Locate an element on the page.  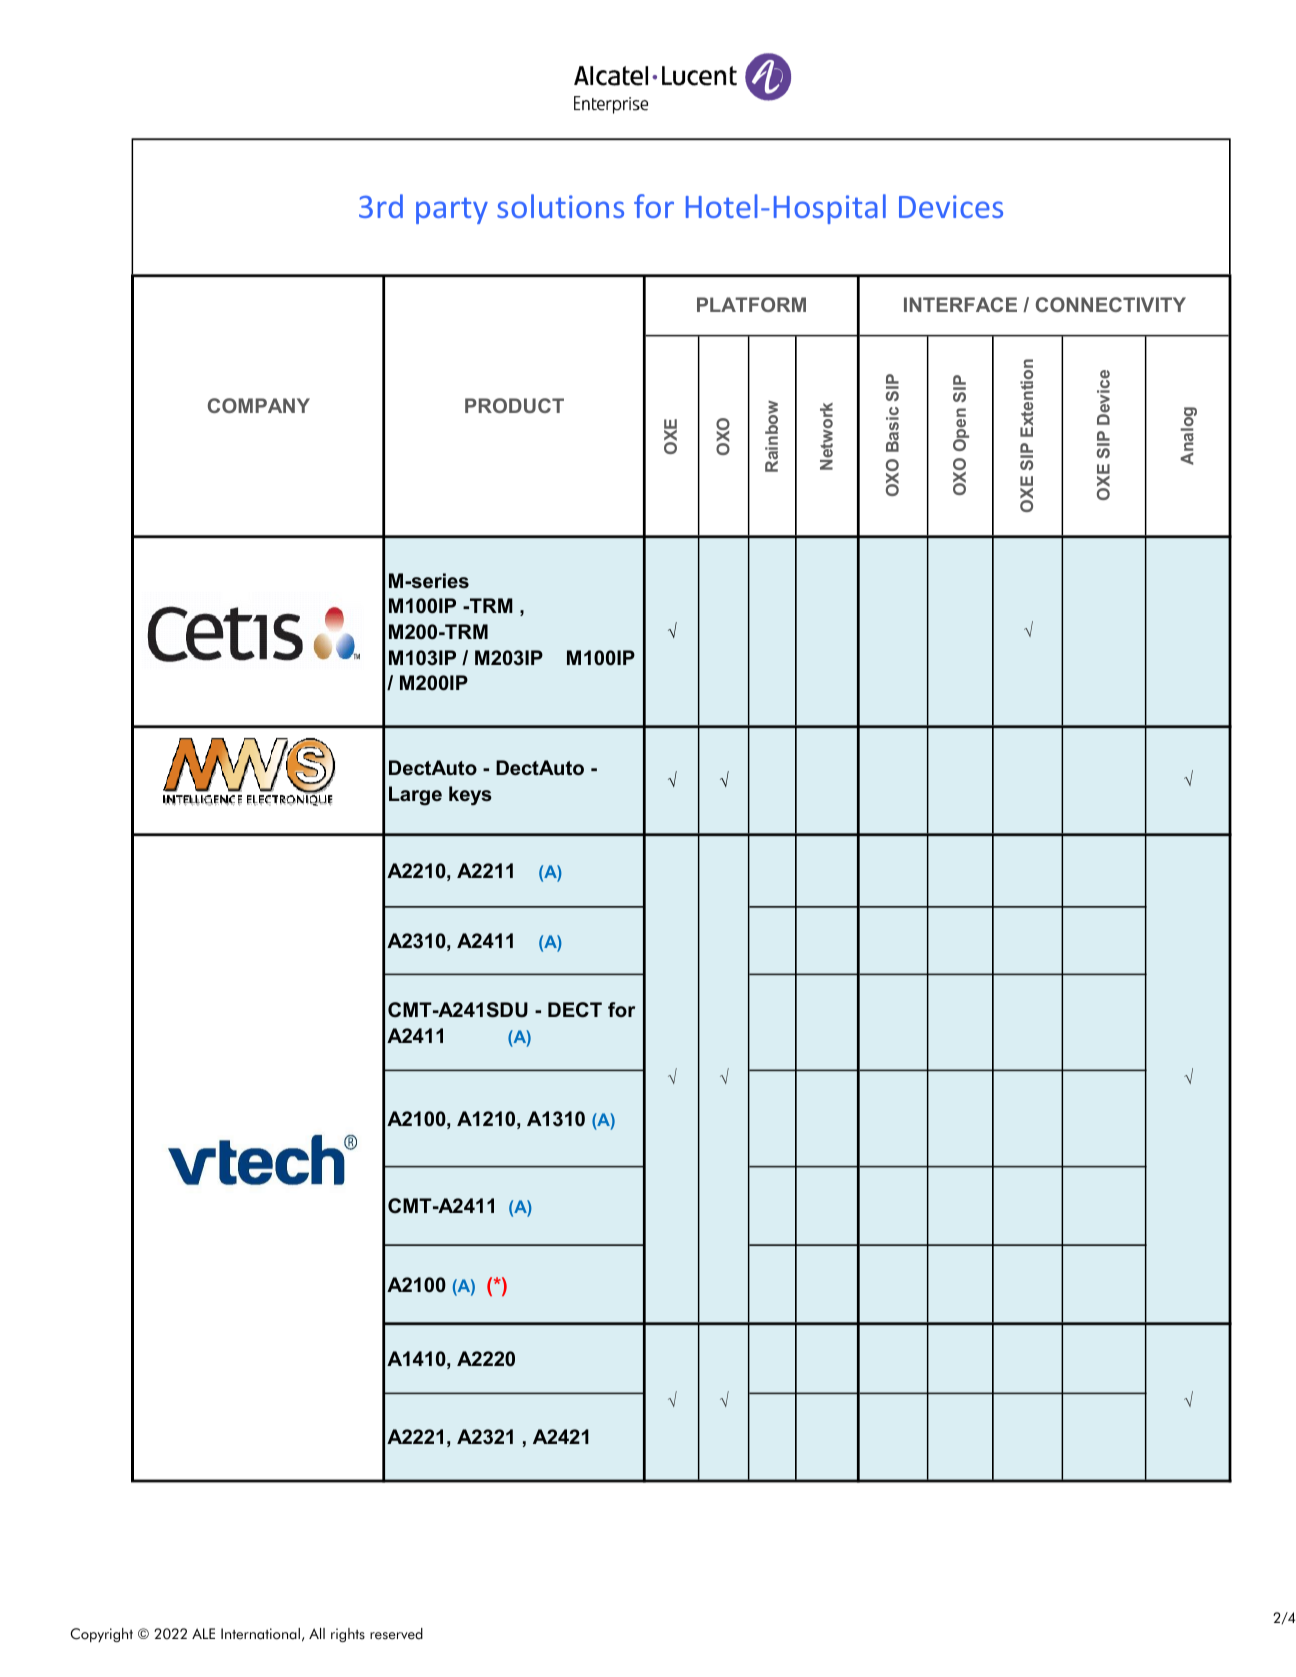
Large is located at coordinates (415, 796).
